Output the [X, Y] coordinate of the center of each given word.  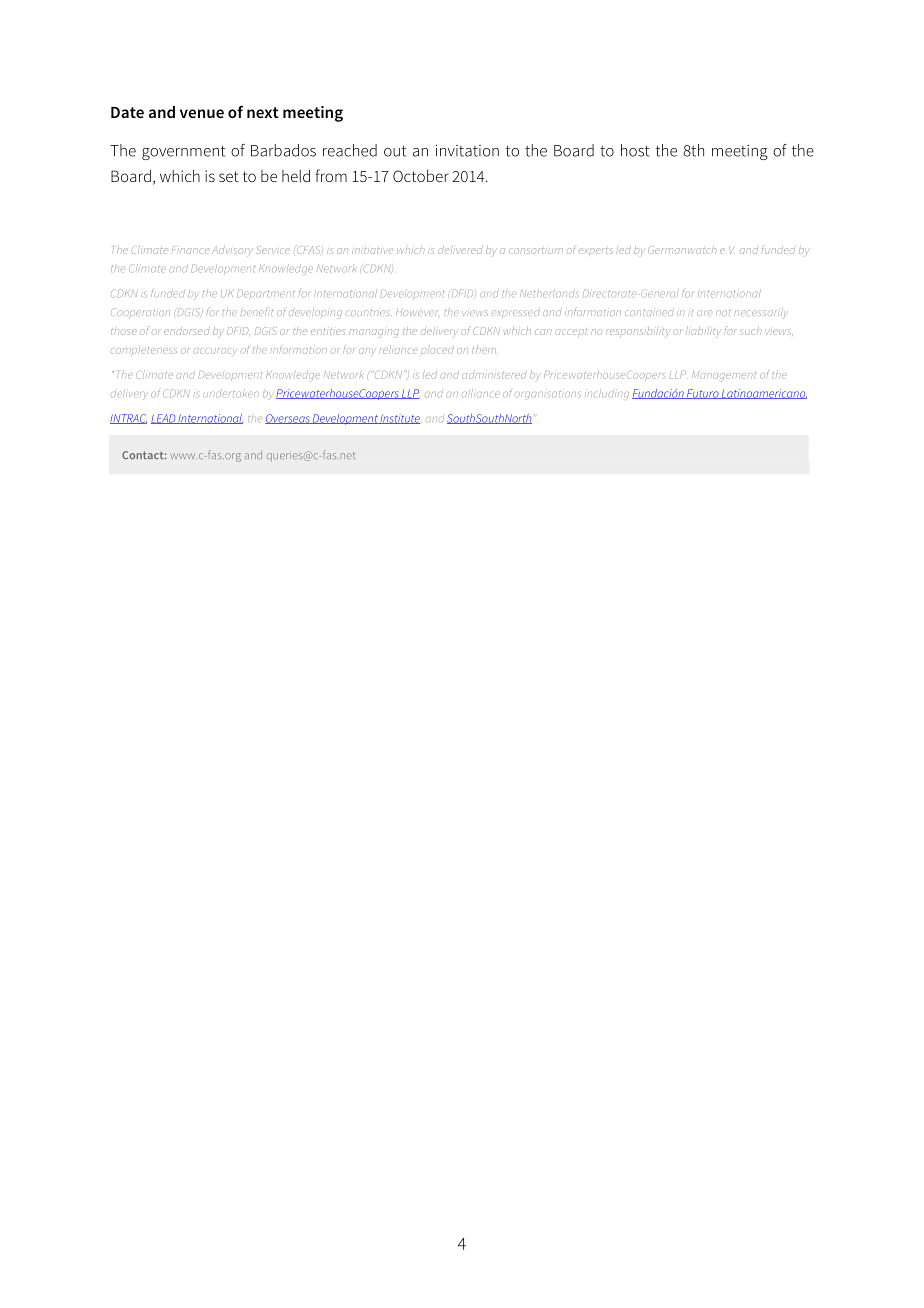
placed [437, 349]
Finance [191, 250]
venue [202, 113]
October [421, 176]
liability [703, 331]
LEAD [164, 419]
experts [596, 251]
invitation [467, 151]
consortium [536, 251]
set [229, 176]
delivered [460, 250]
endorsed [187, 331]
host [635, 150]
